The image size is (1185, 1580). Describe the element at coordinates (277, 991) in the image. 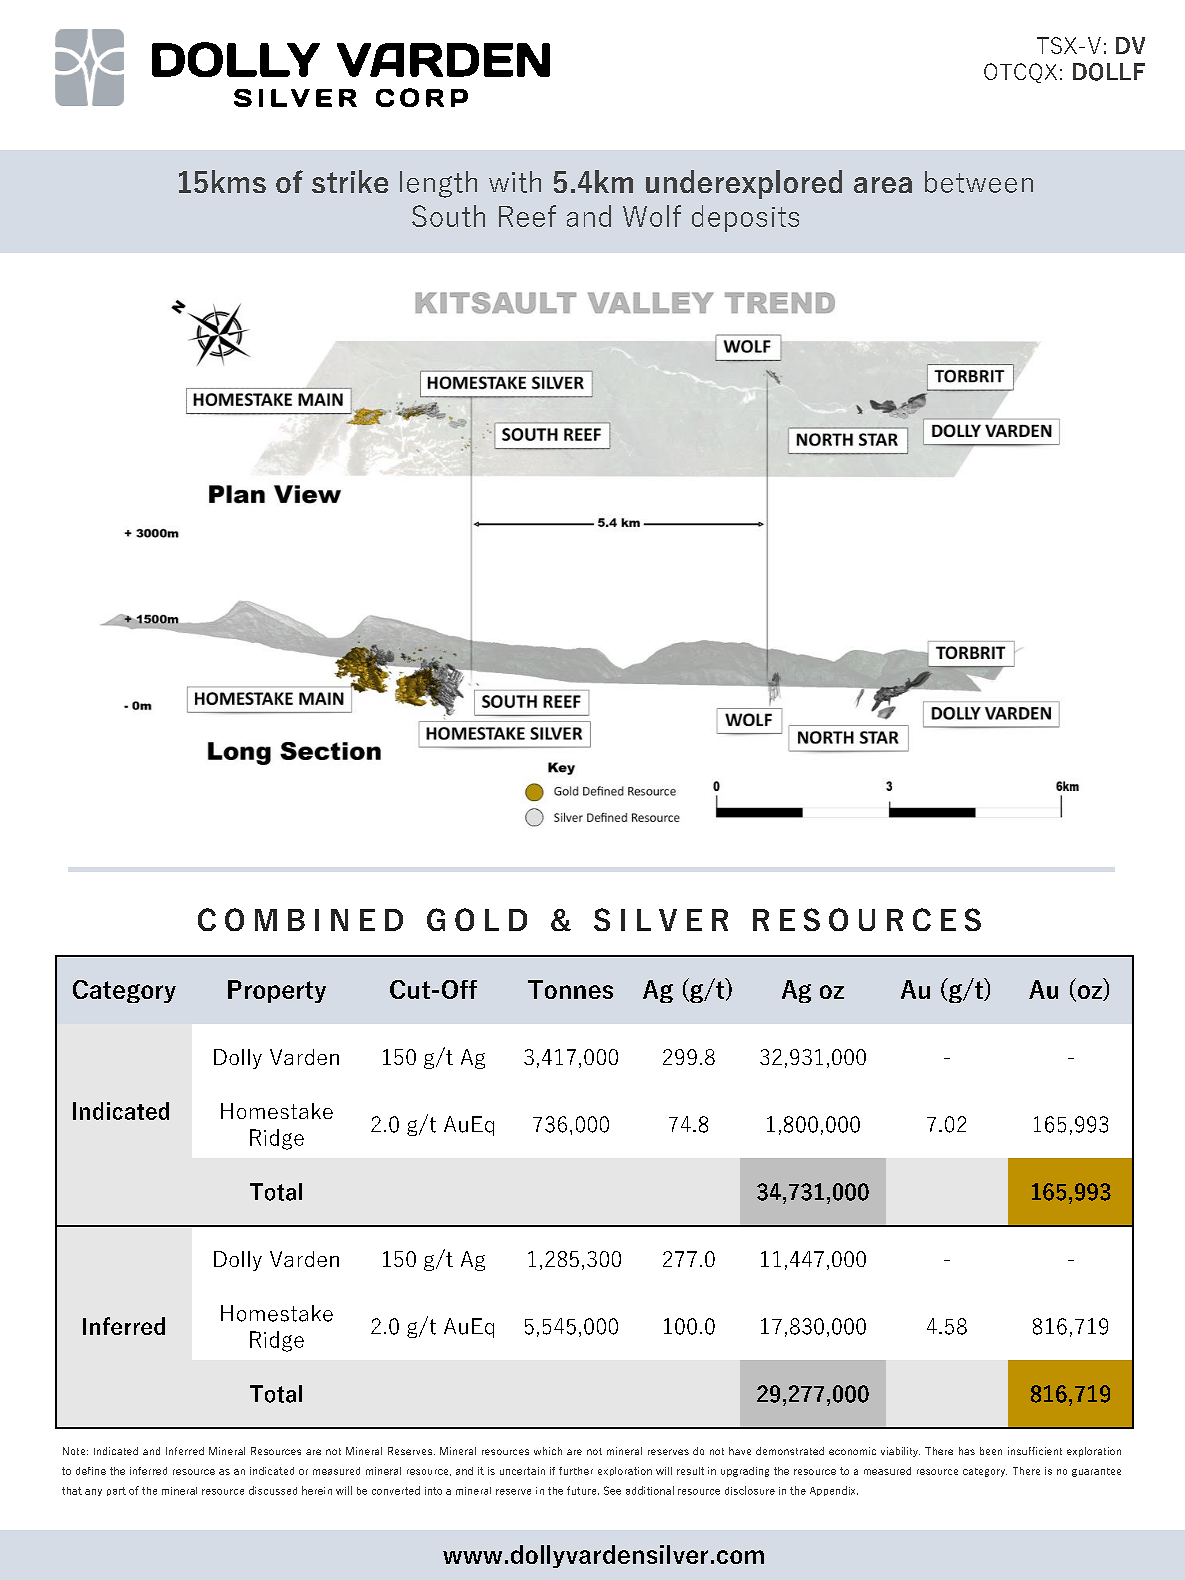

I see `Property` at that location.
